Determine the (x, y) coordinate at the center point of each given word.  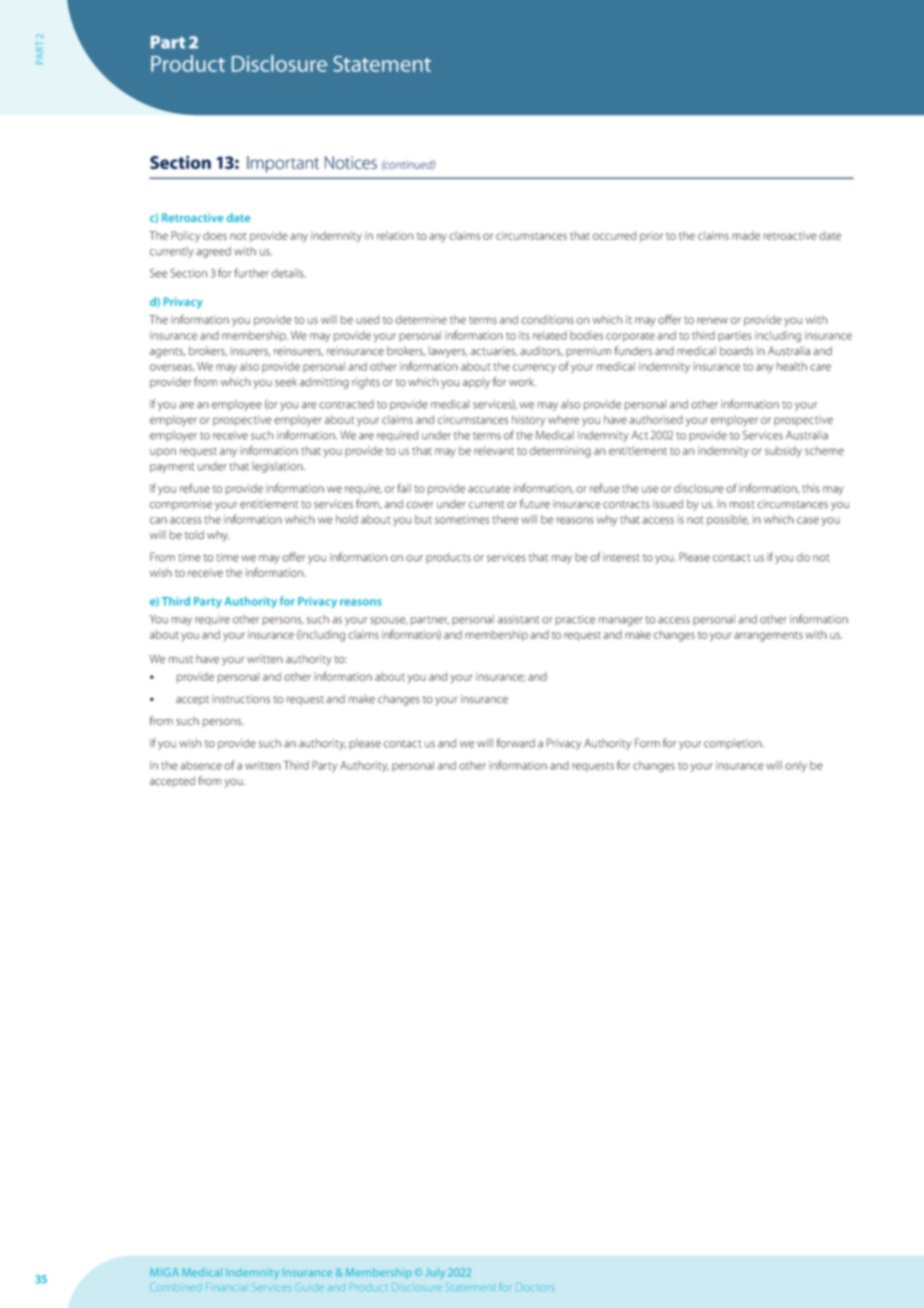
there (505, 519)
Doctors (535, 1287)
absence (201, 765)
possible (728, 520)
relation (395, 235)
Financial (227, 1287)
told (194, 535)
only (796, 766)
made (746, 235)
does (215, 235)
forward (516, 743)
